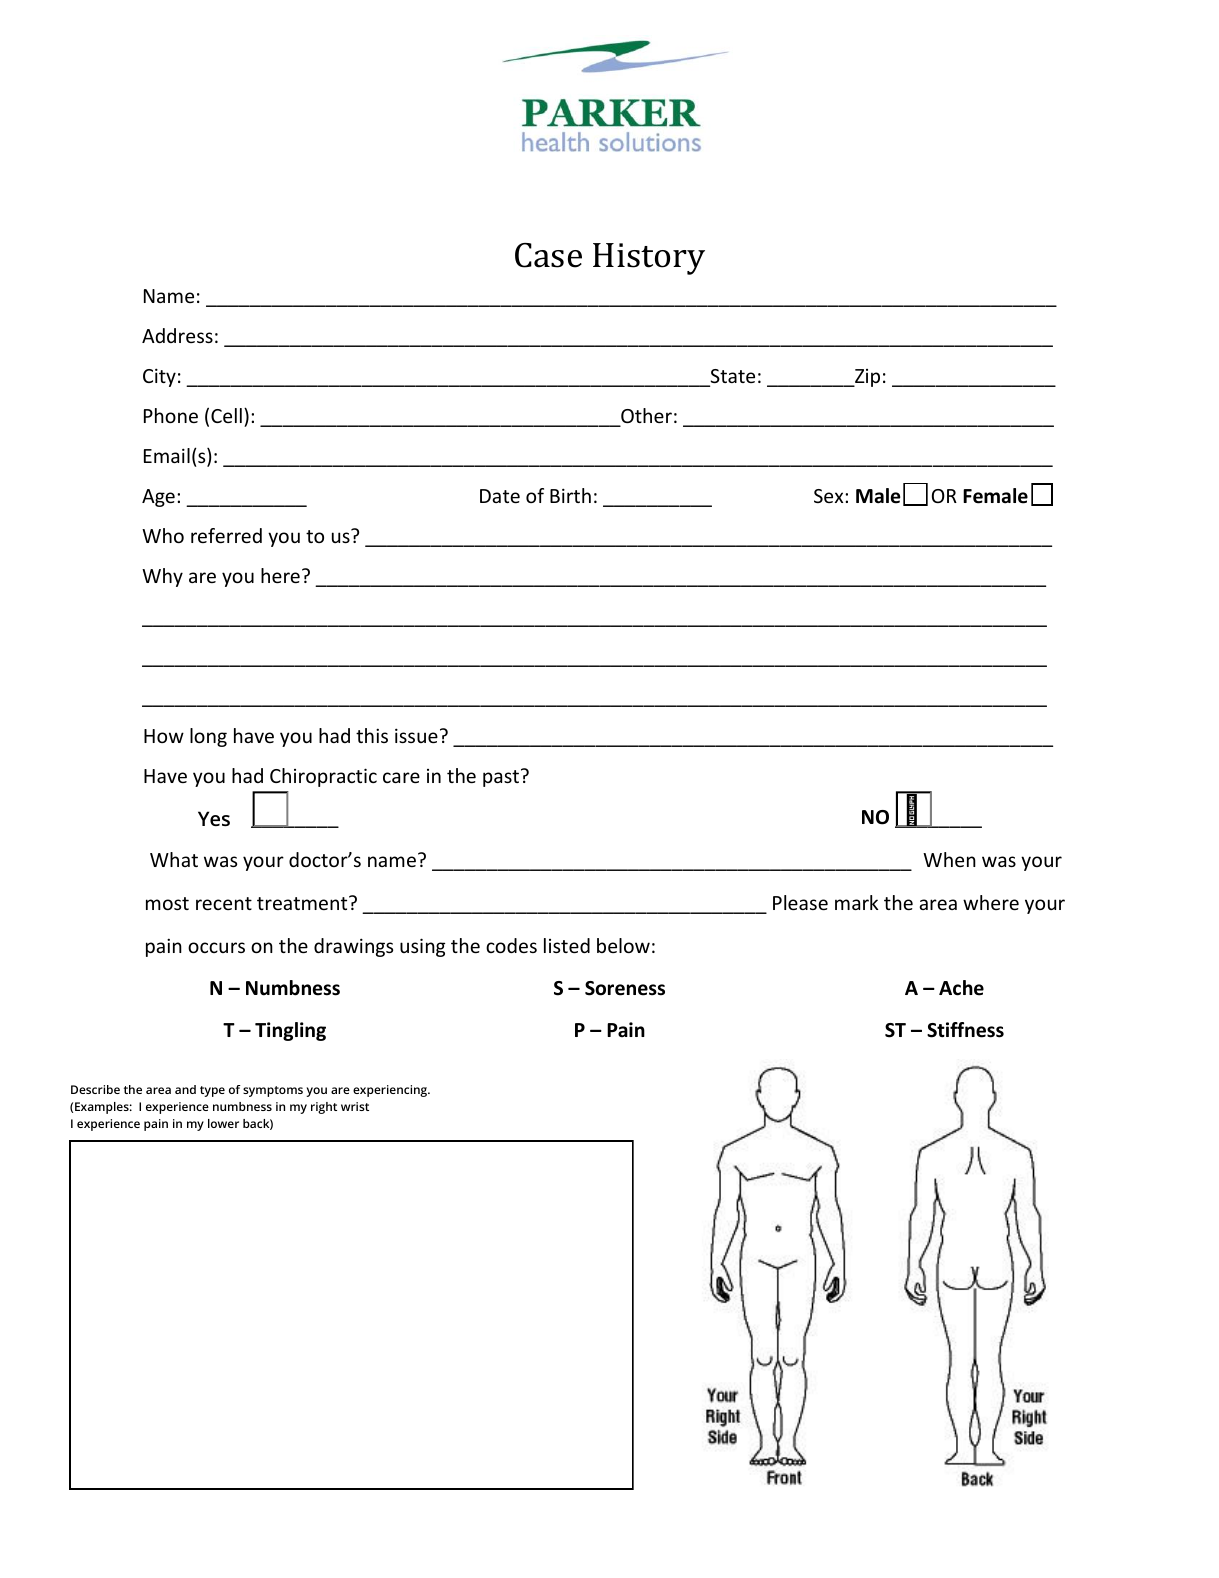 This screenshot has height=1578, width=1219. What do you see at coordinates (625, 988) in the screenshot?
I see `Soreness` at bounding box center [625, 988].
